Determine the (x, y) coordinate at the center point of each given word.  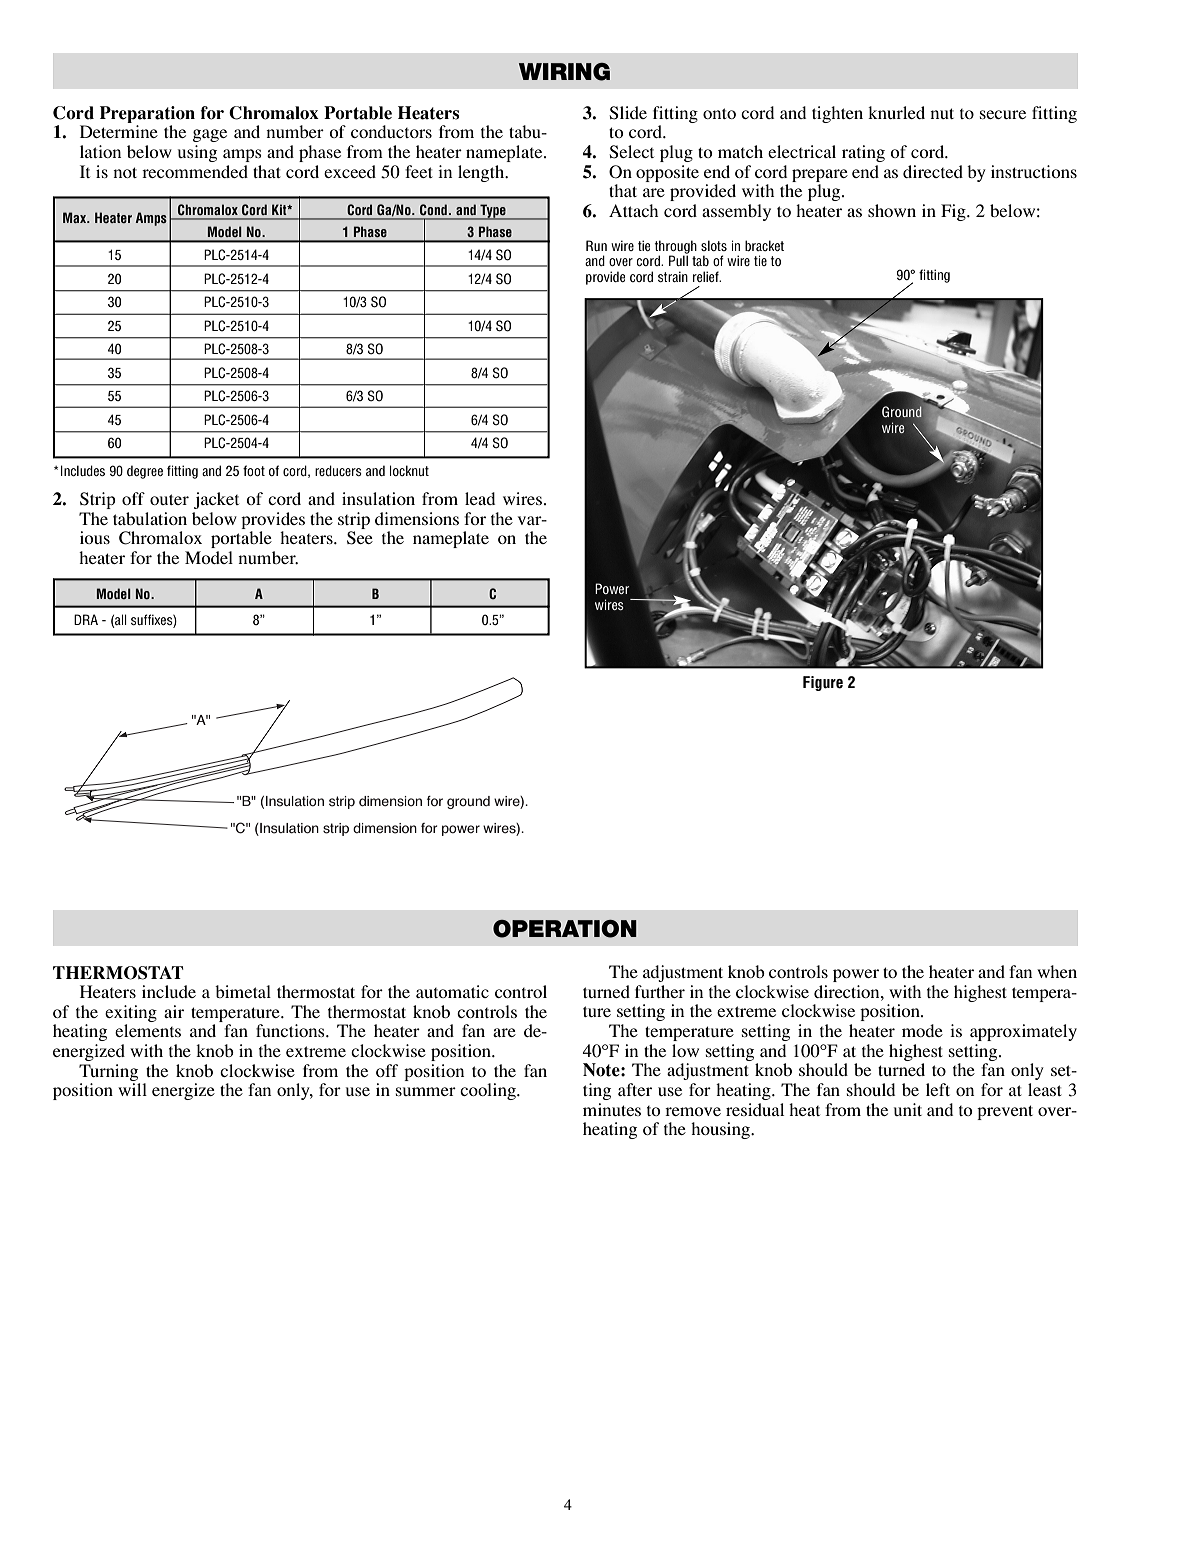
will (132, 1089)
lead (480, 498)
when (1057, 971)
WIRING (564, 72)
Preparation (147, 114)
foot (254, 470)
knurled (896, 112)
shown (892, 210)
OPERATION (565, 929)
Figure (823, 683)
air (174, 1011)
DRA (86, 619)
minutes (612, 1109)
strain (673, 276)
